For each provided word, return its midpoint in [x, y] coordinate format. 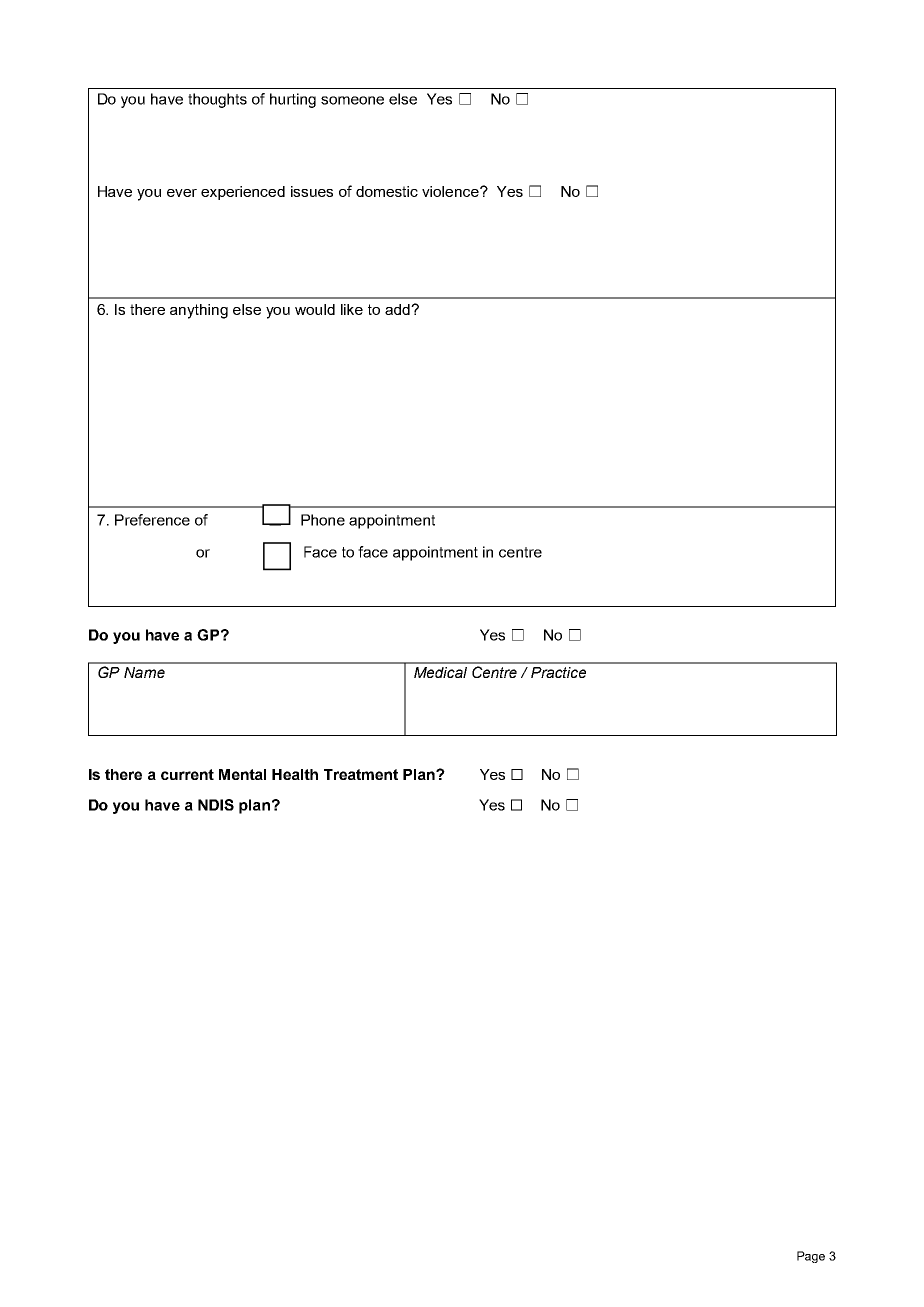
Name [144, 672]
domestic [387, 191]
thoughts [217, 100]
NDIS [216, 805]
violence [451, 191]
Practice [558, 672]
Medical [440, 672]
